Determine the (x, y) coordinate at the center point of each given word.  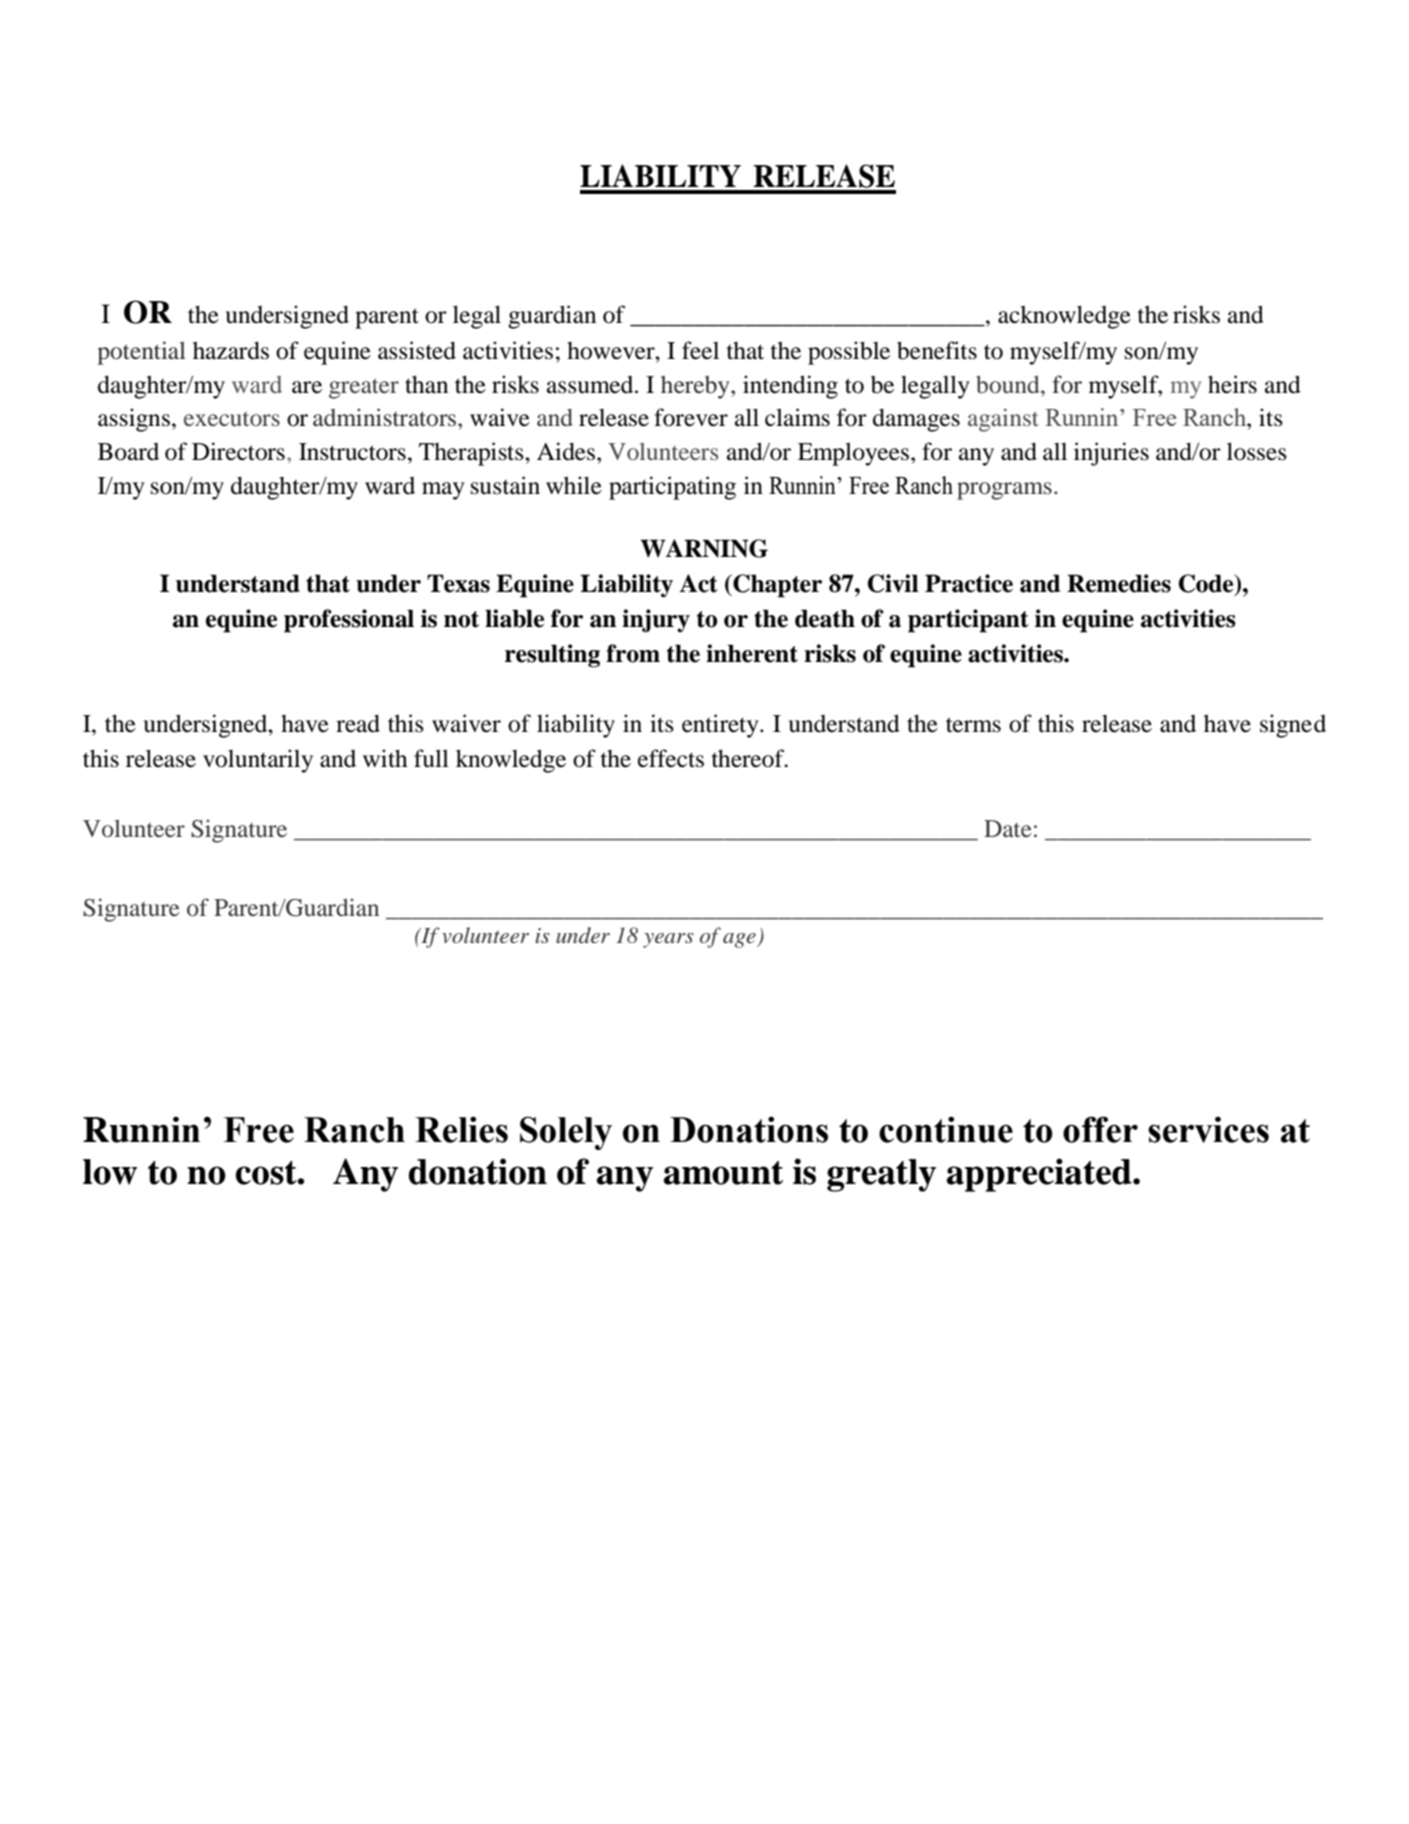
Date (1008, 828)
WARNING (704, 548)
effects (671, 758)
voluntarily (258, 761)
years (668, 940)
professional (349, 621)
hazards (231, 350)
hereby (696, 387)
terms (973, 725)
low (110, 1172)
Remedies (1119, 583)
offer (1100, 1129)
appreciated (1040, 1175)
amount (723, 1173)
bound (1009, 385)
